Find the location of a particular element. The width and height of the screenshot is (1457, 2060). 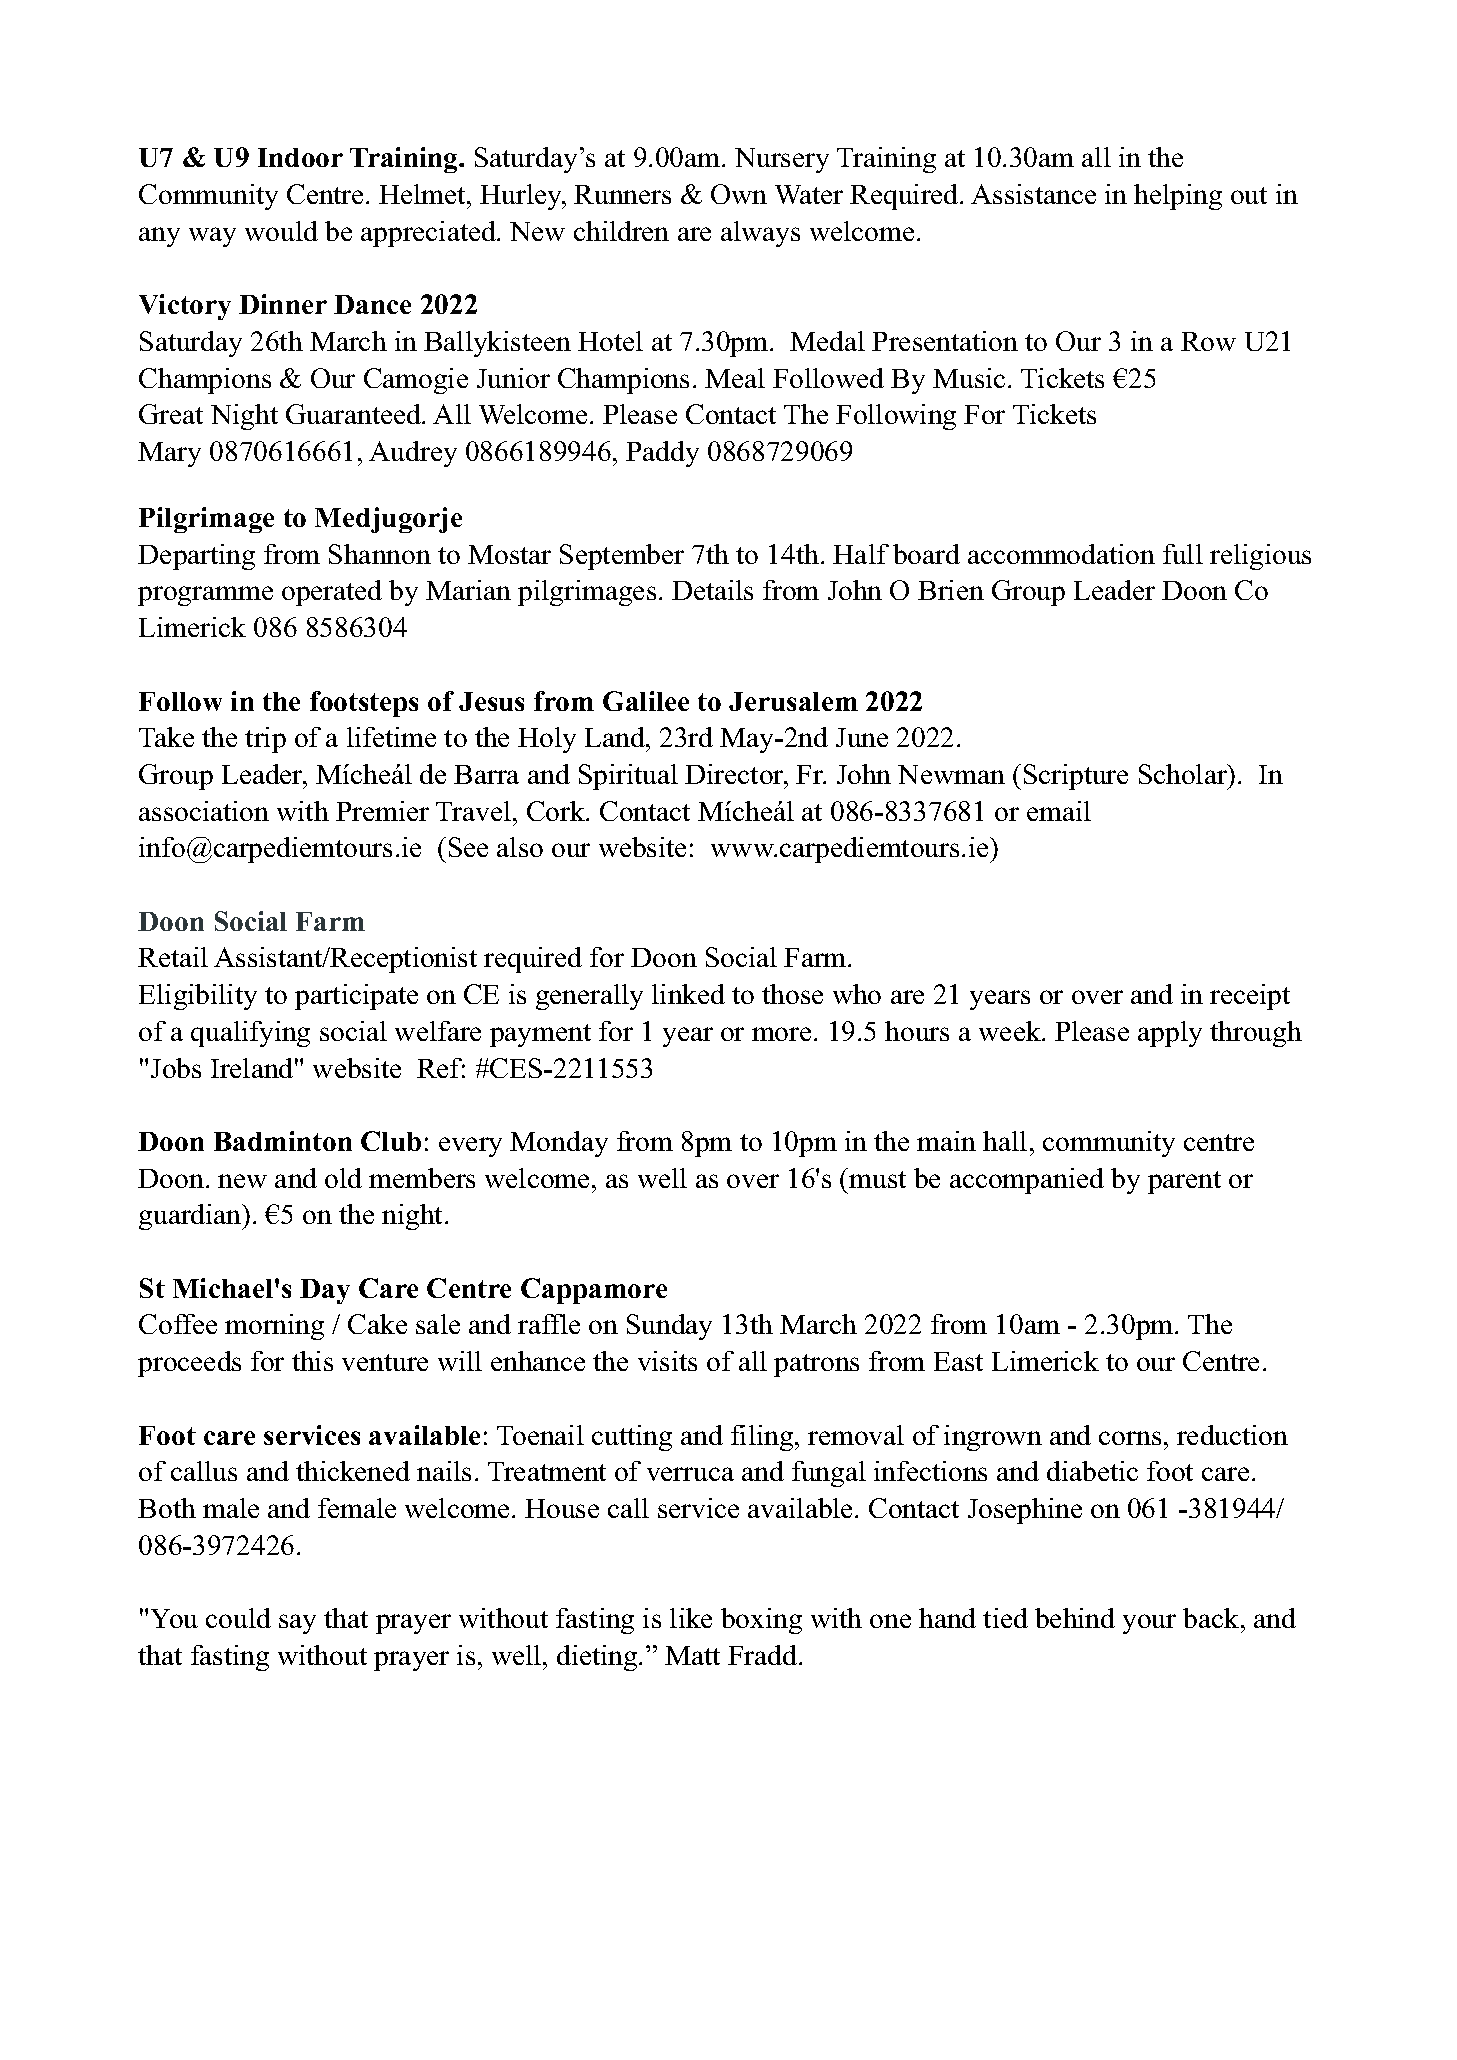

always is located at coordinates (760, 234).
